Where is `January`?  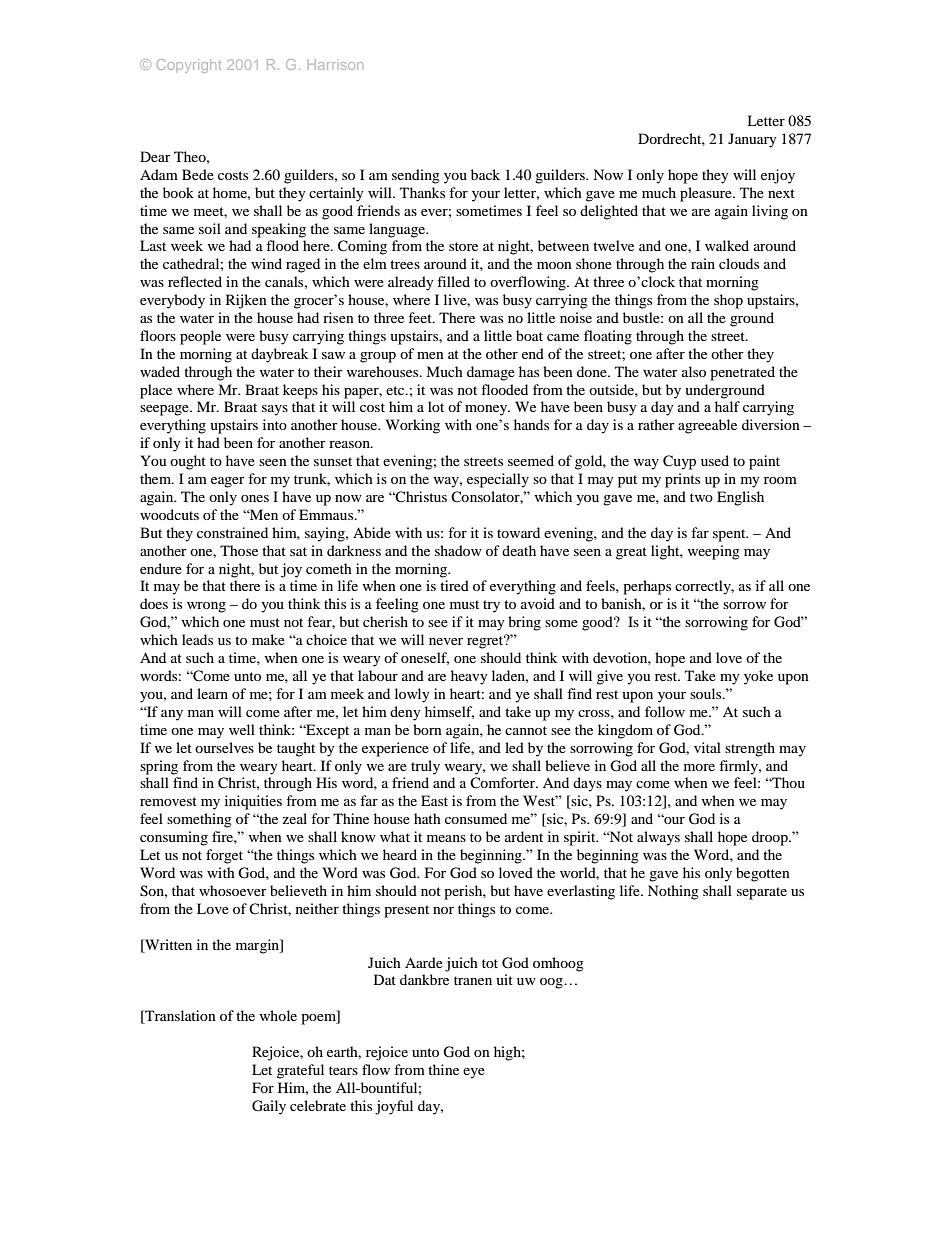
January is located at coordinates (752, 140).
